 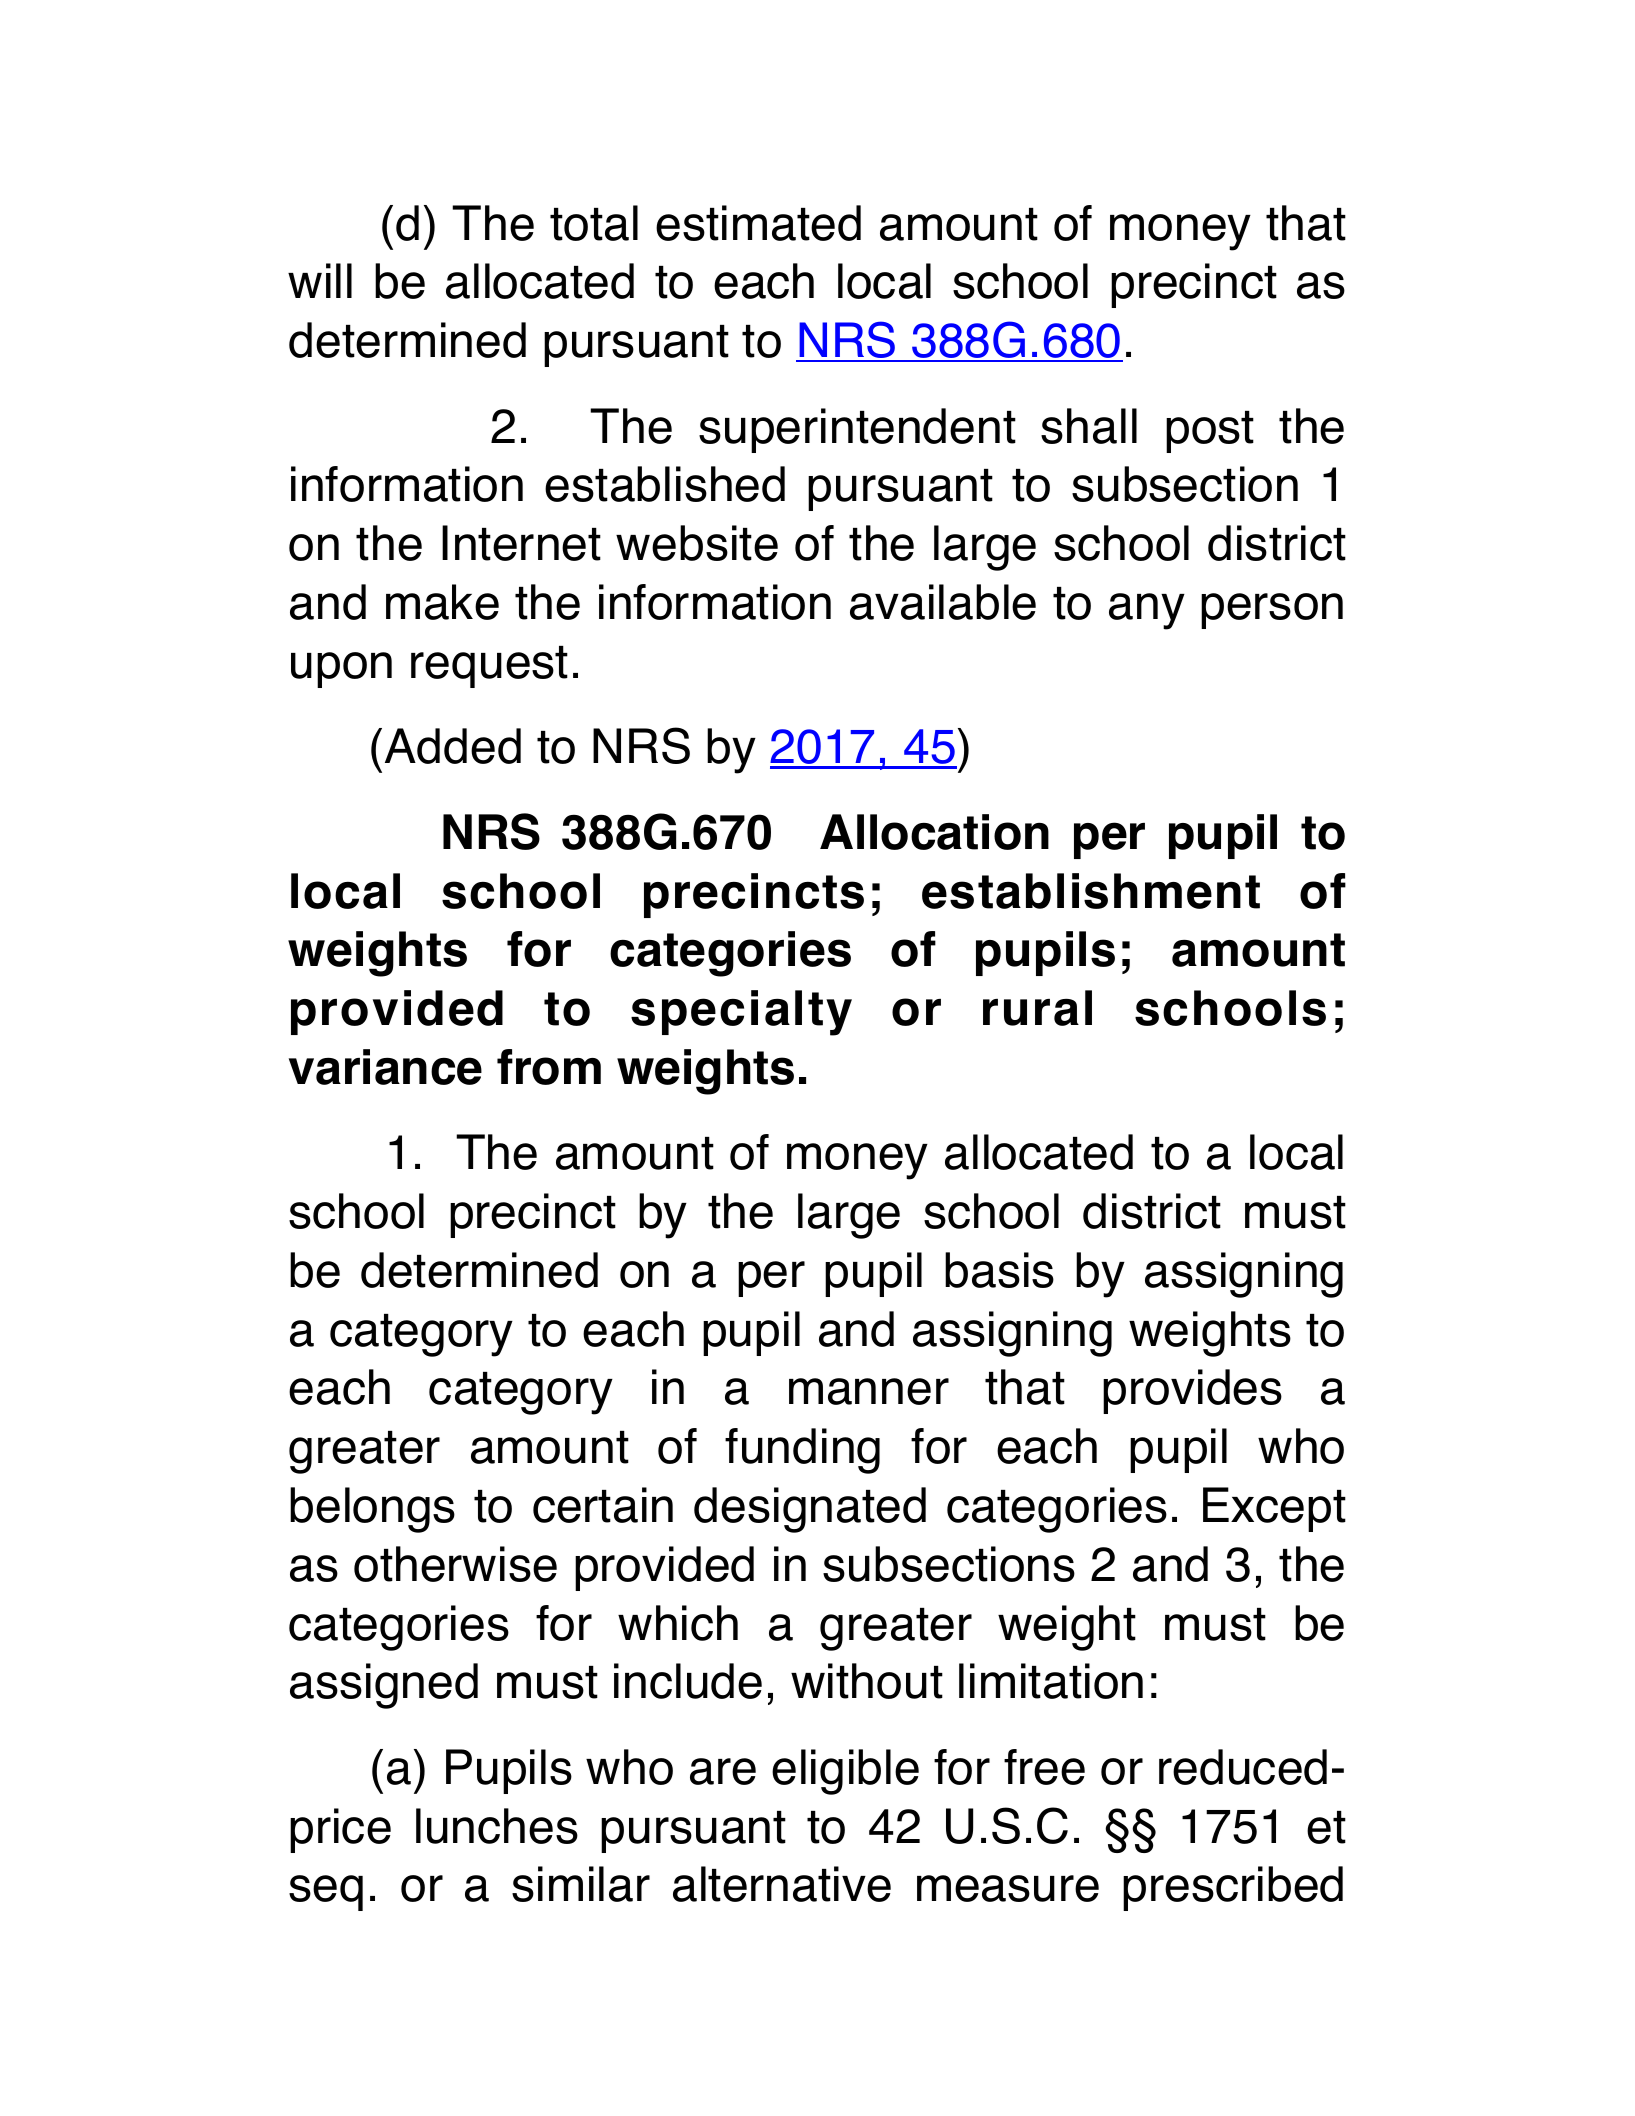 What do you see at coordinates (372, 1510) in the screenshot?
I see `belongs` at bounding box center [372, 1510].
